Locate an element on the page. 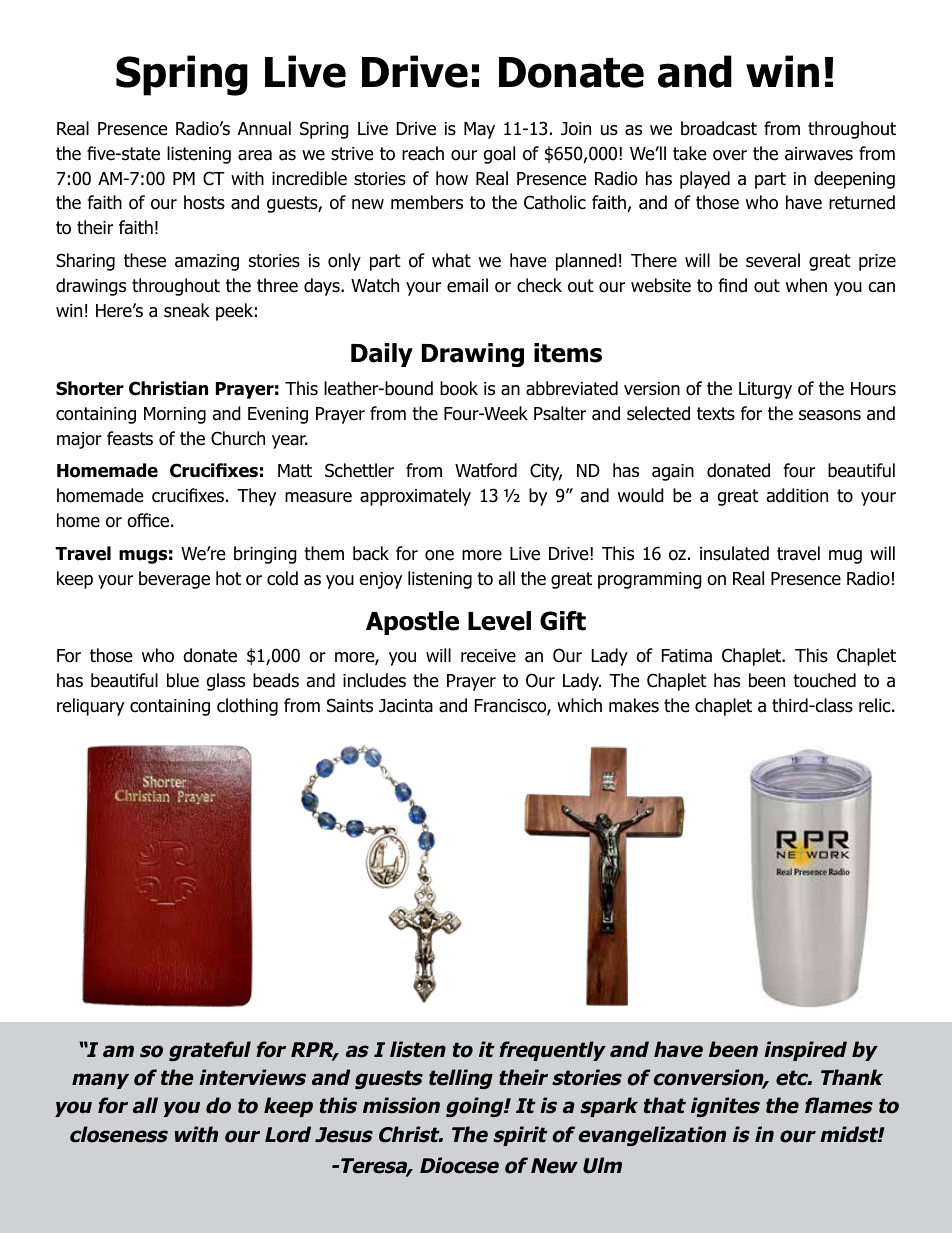 The width and height of the image is (952, 1233). area is located at coordinates (255, 155).
